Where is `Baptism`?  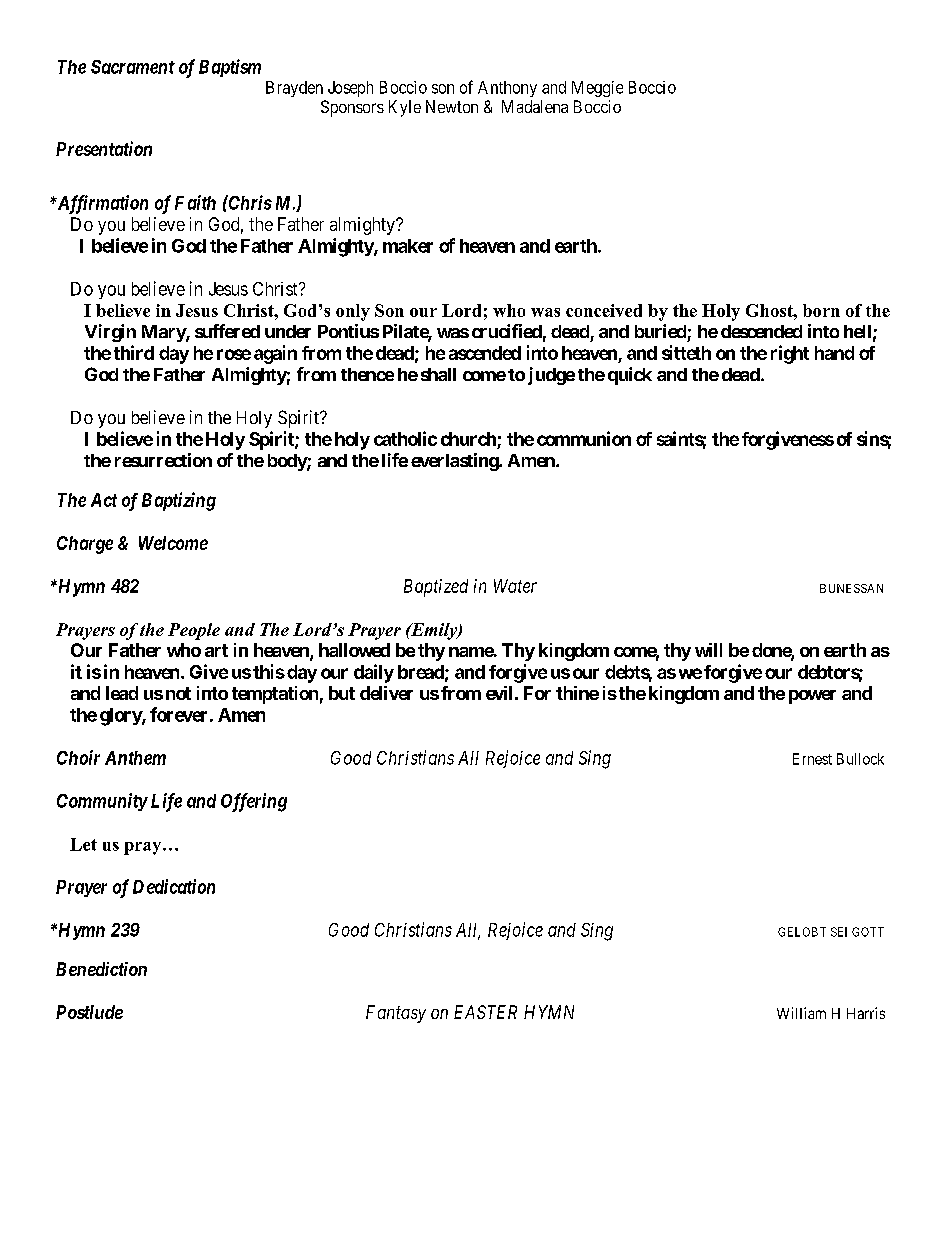 Baptism is located at coordinates (230, 68).
